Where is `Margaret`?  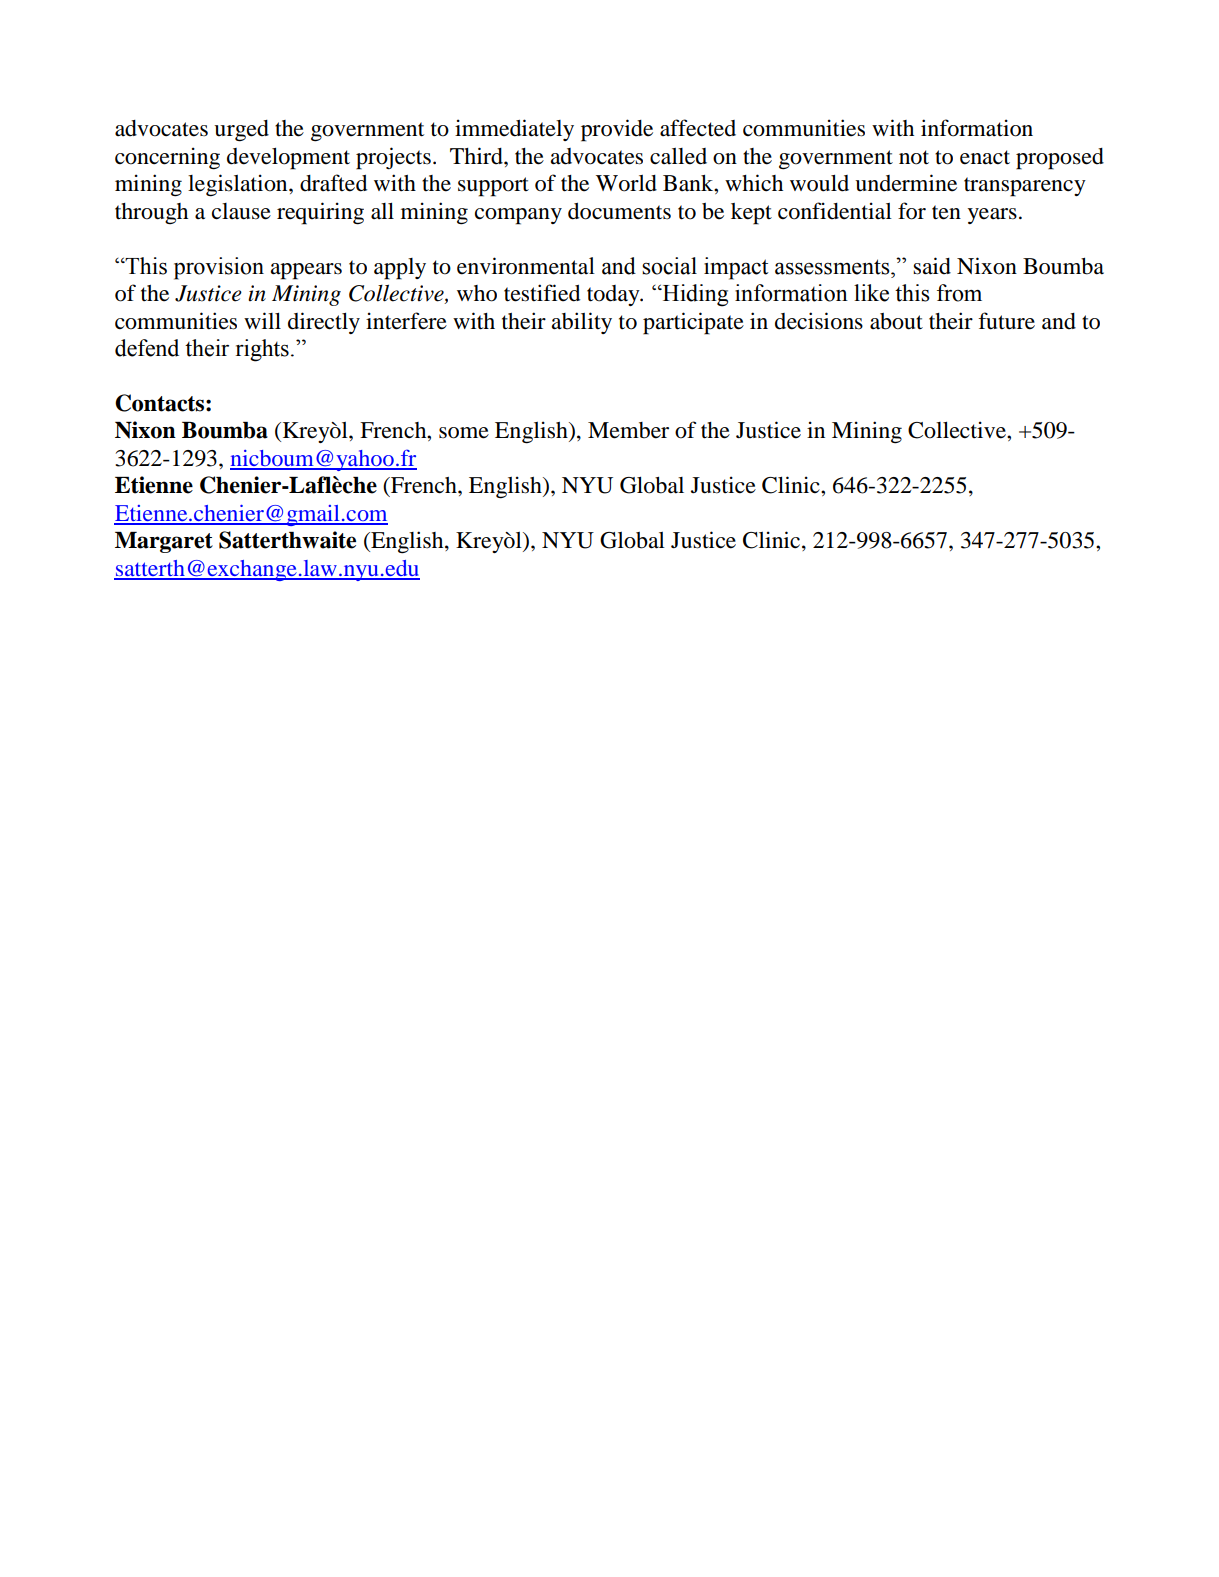
Margaret is located at coordinates (164, 542).
